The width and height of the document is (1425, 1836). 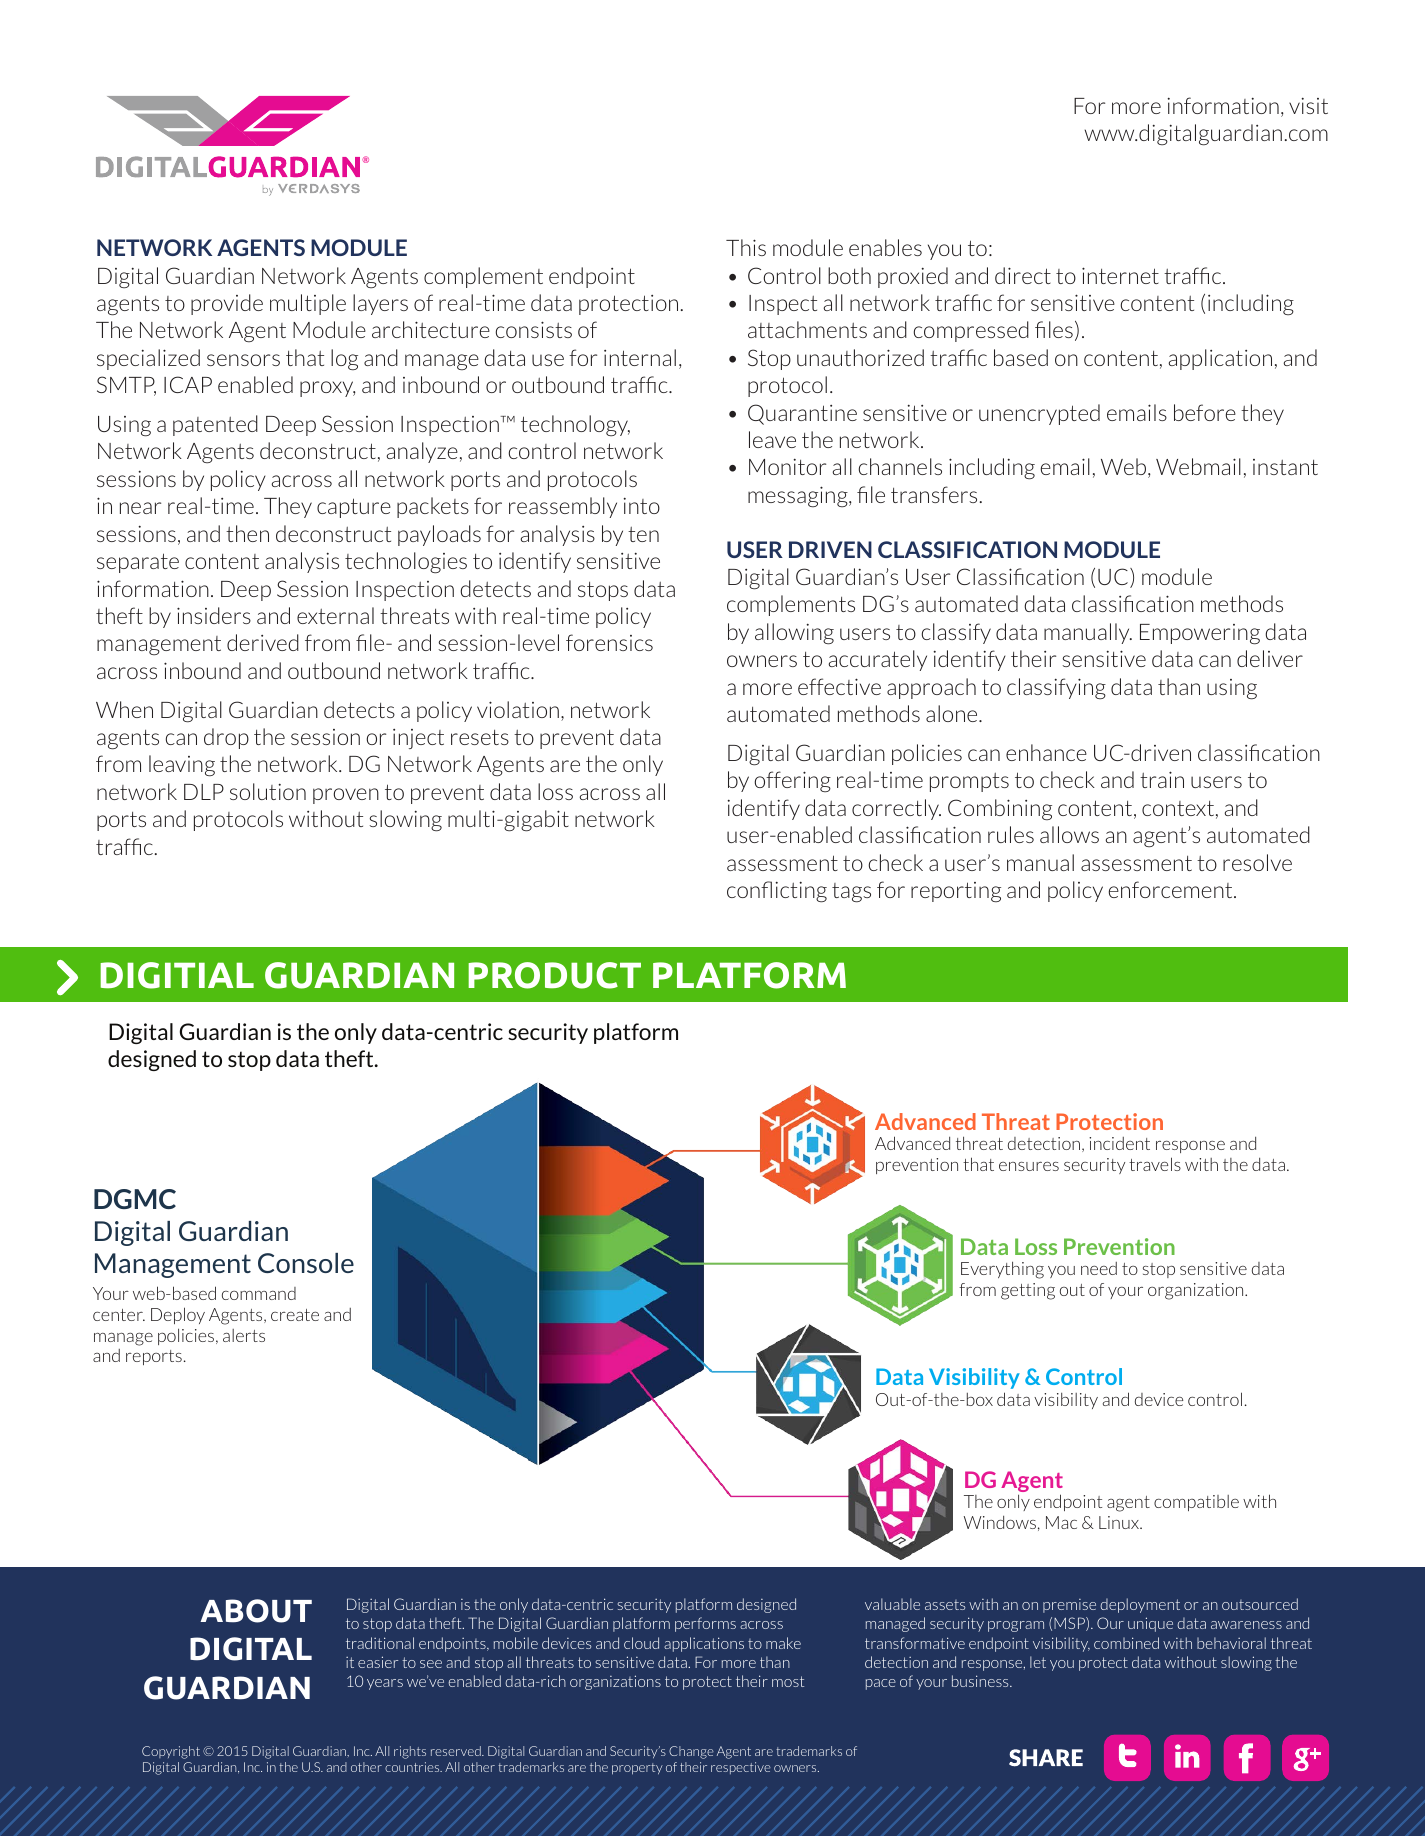 What do you see at coordinates (691, 1752) in the document?
I see `Change` at bounding box center [691, 1752].
